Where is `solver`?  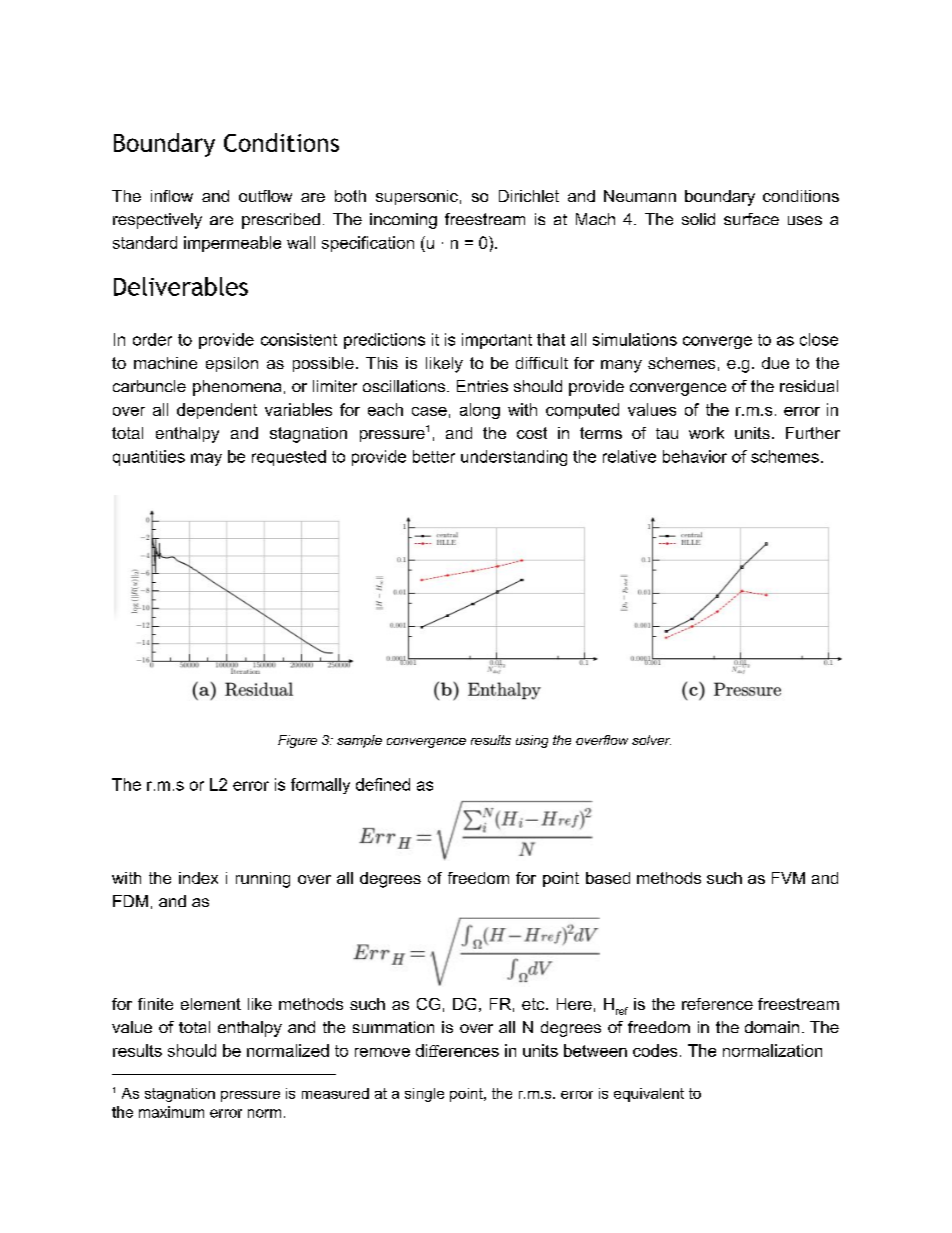 solver is located at coordinates (651, 740).
